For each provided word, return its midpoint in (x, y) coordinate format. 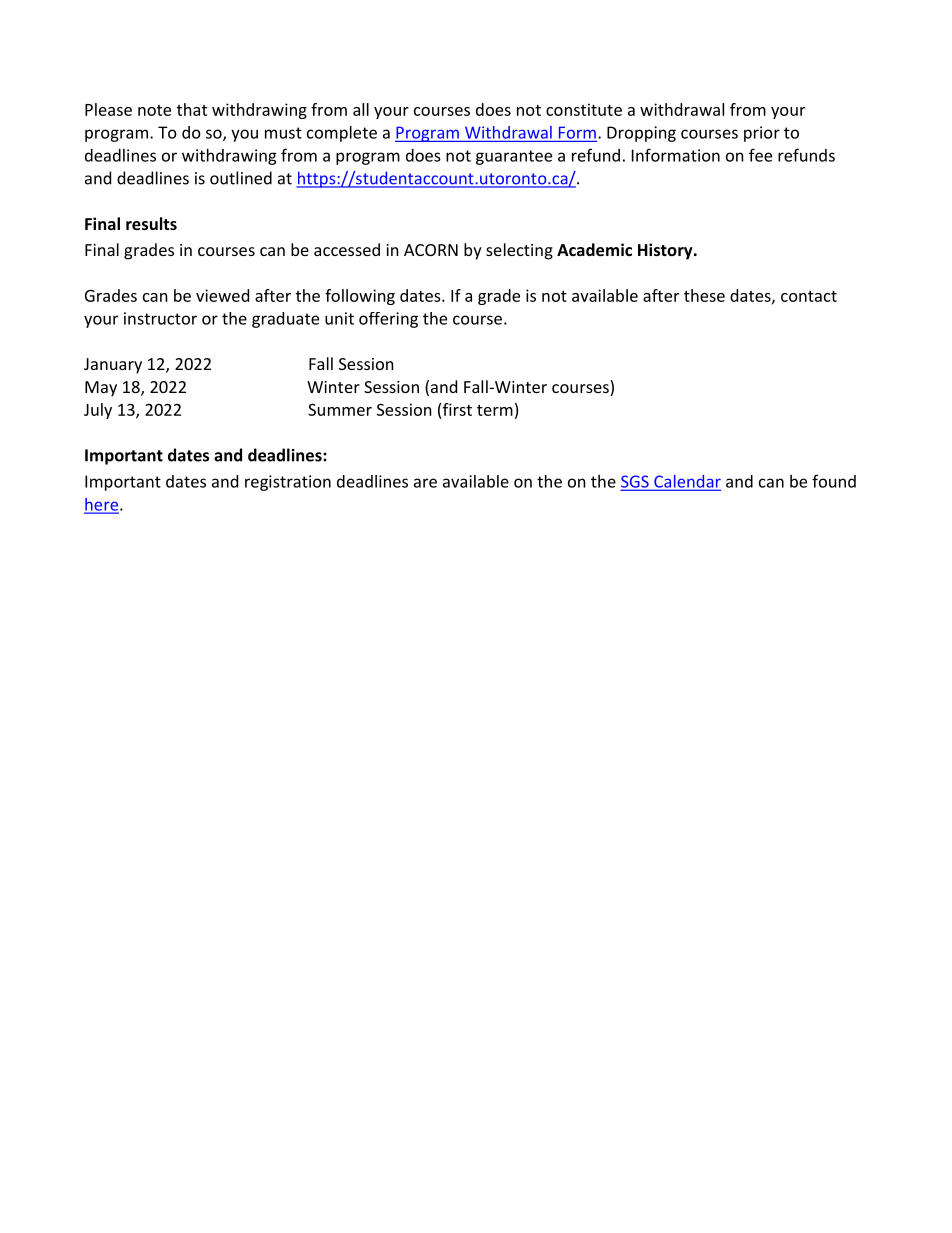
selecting (519, 251)
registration (288, 483)
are (425, 483)
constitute (584, 109)
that (192, 109)
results (151, 223)
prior (762, 134)
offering (388, 320)
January (113, 366)
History (666, 251)
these (704, 295)
